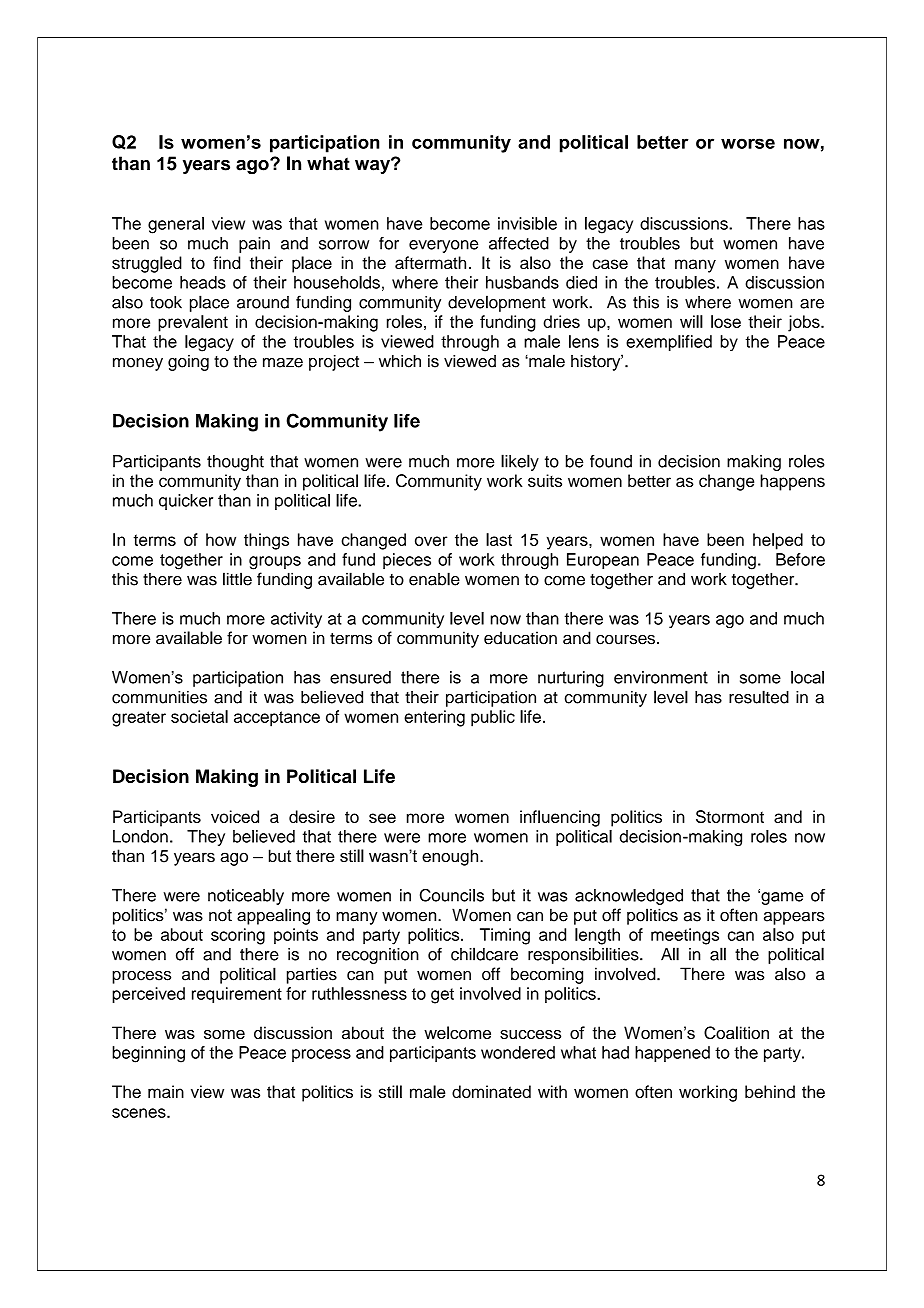 The height and width of the screenshot is (1308, 924). Describe the element at coordinates (166, 1091) in the screenshot. I see `main` at that location.
